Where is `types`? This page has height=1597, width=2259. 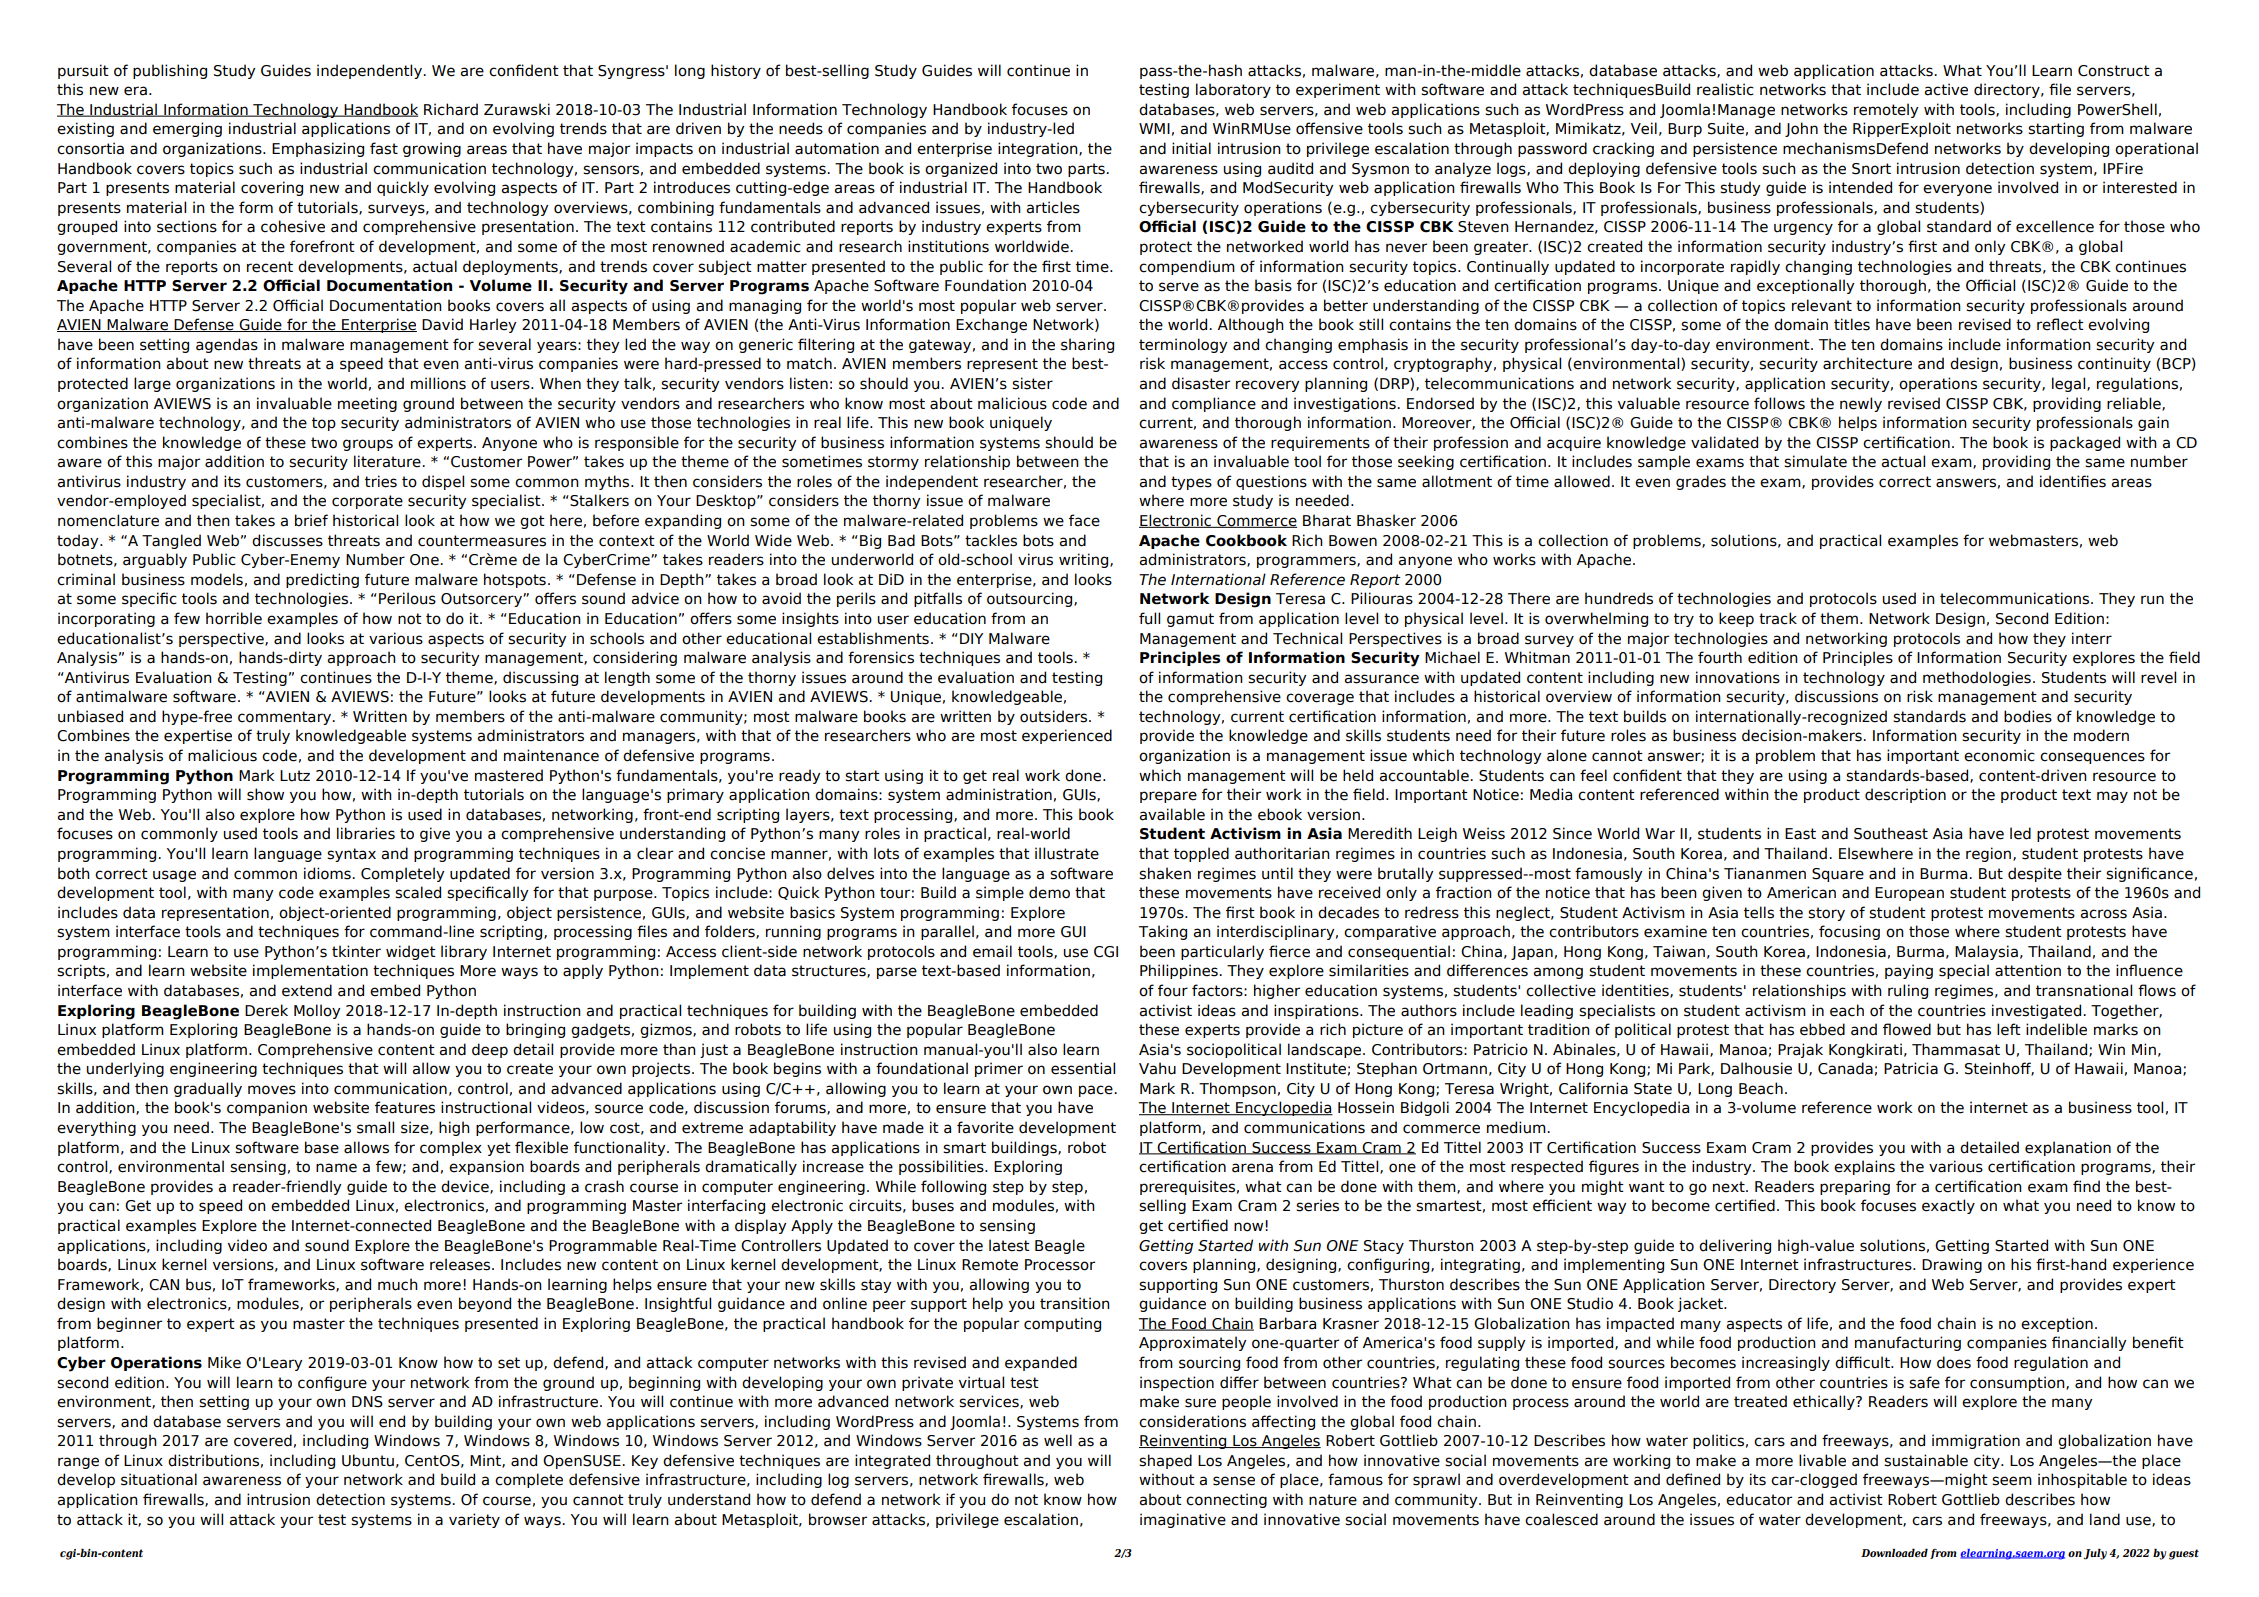 types is located at coordinates (1191, 483).
